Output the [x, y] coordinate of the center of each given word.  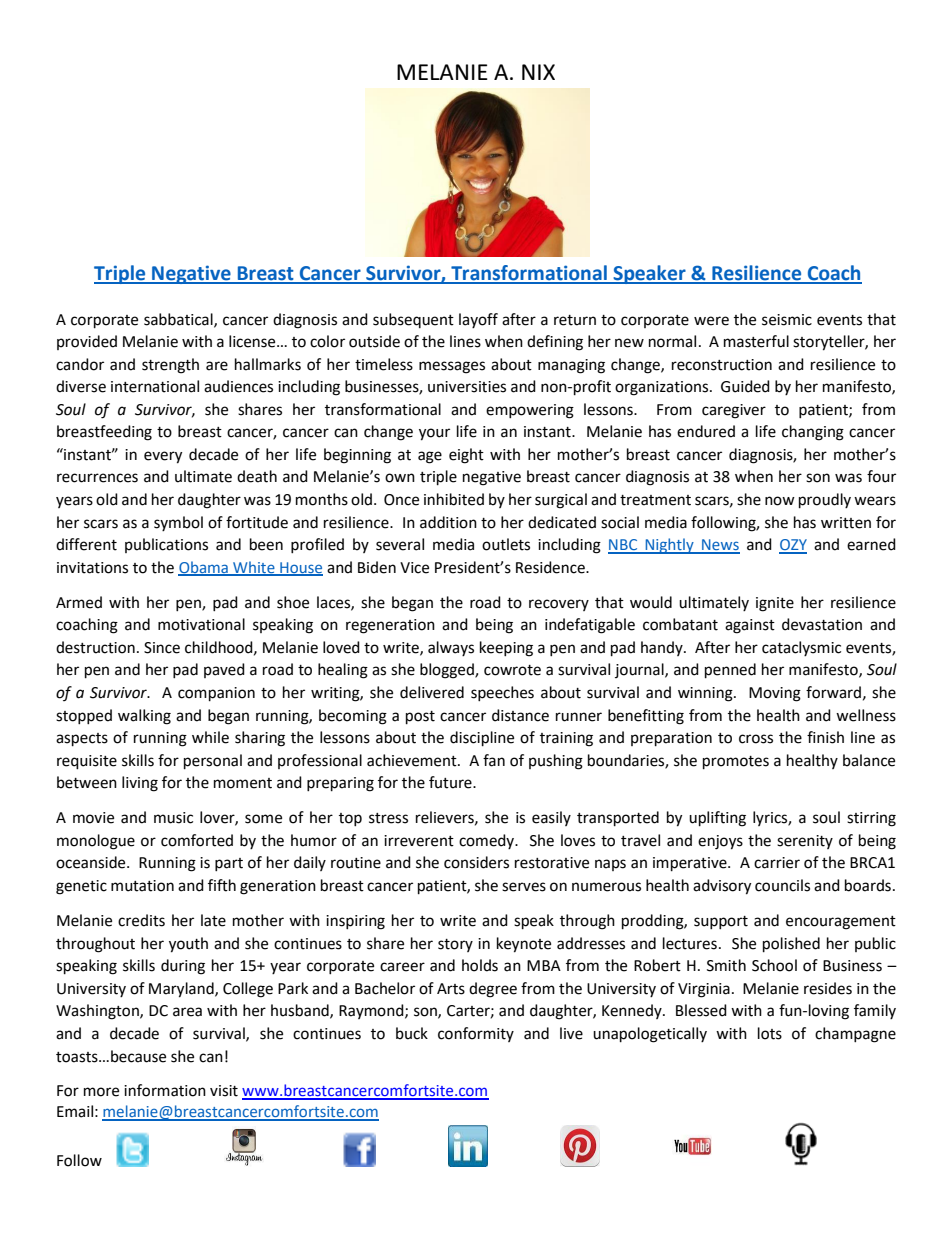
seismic [787, 320]
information [165, 1090]
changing [813, 433]
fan [494, 760]
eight [466, 456]
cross [756, 739]
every [163, 457]
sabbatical [179, 320]
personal [213, 762]
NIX [538, 72]
